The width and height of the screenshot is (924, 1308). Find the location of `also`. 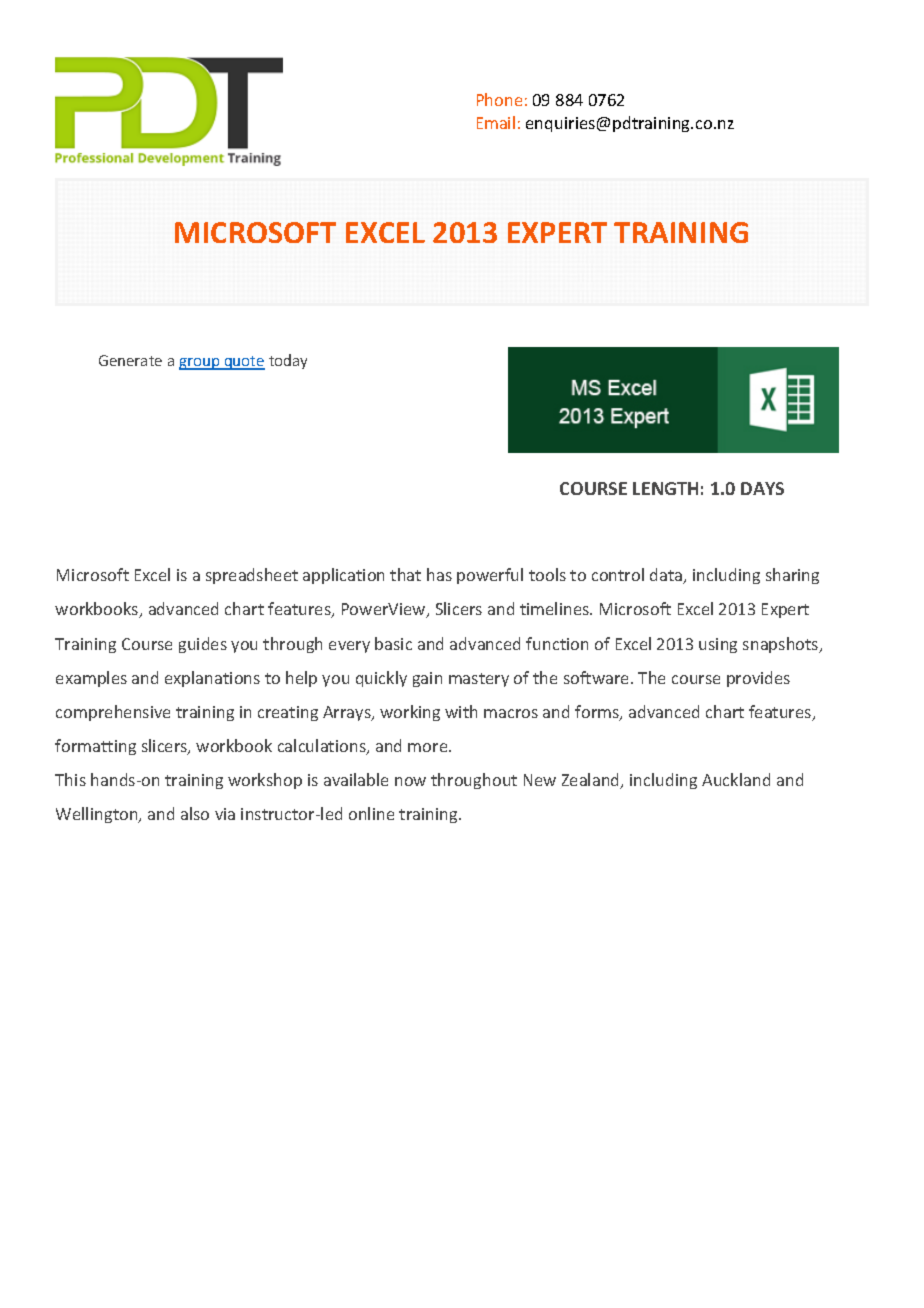

also is located at coordinates (195, 813).
